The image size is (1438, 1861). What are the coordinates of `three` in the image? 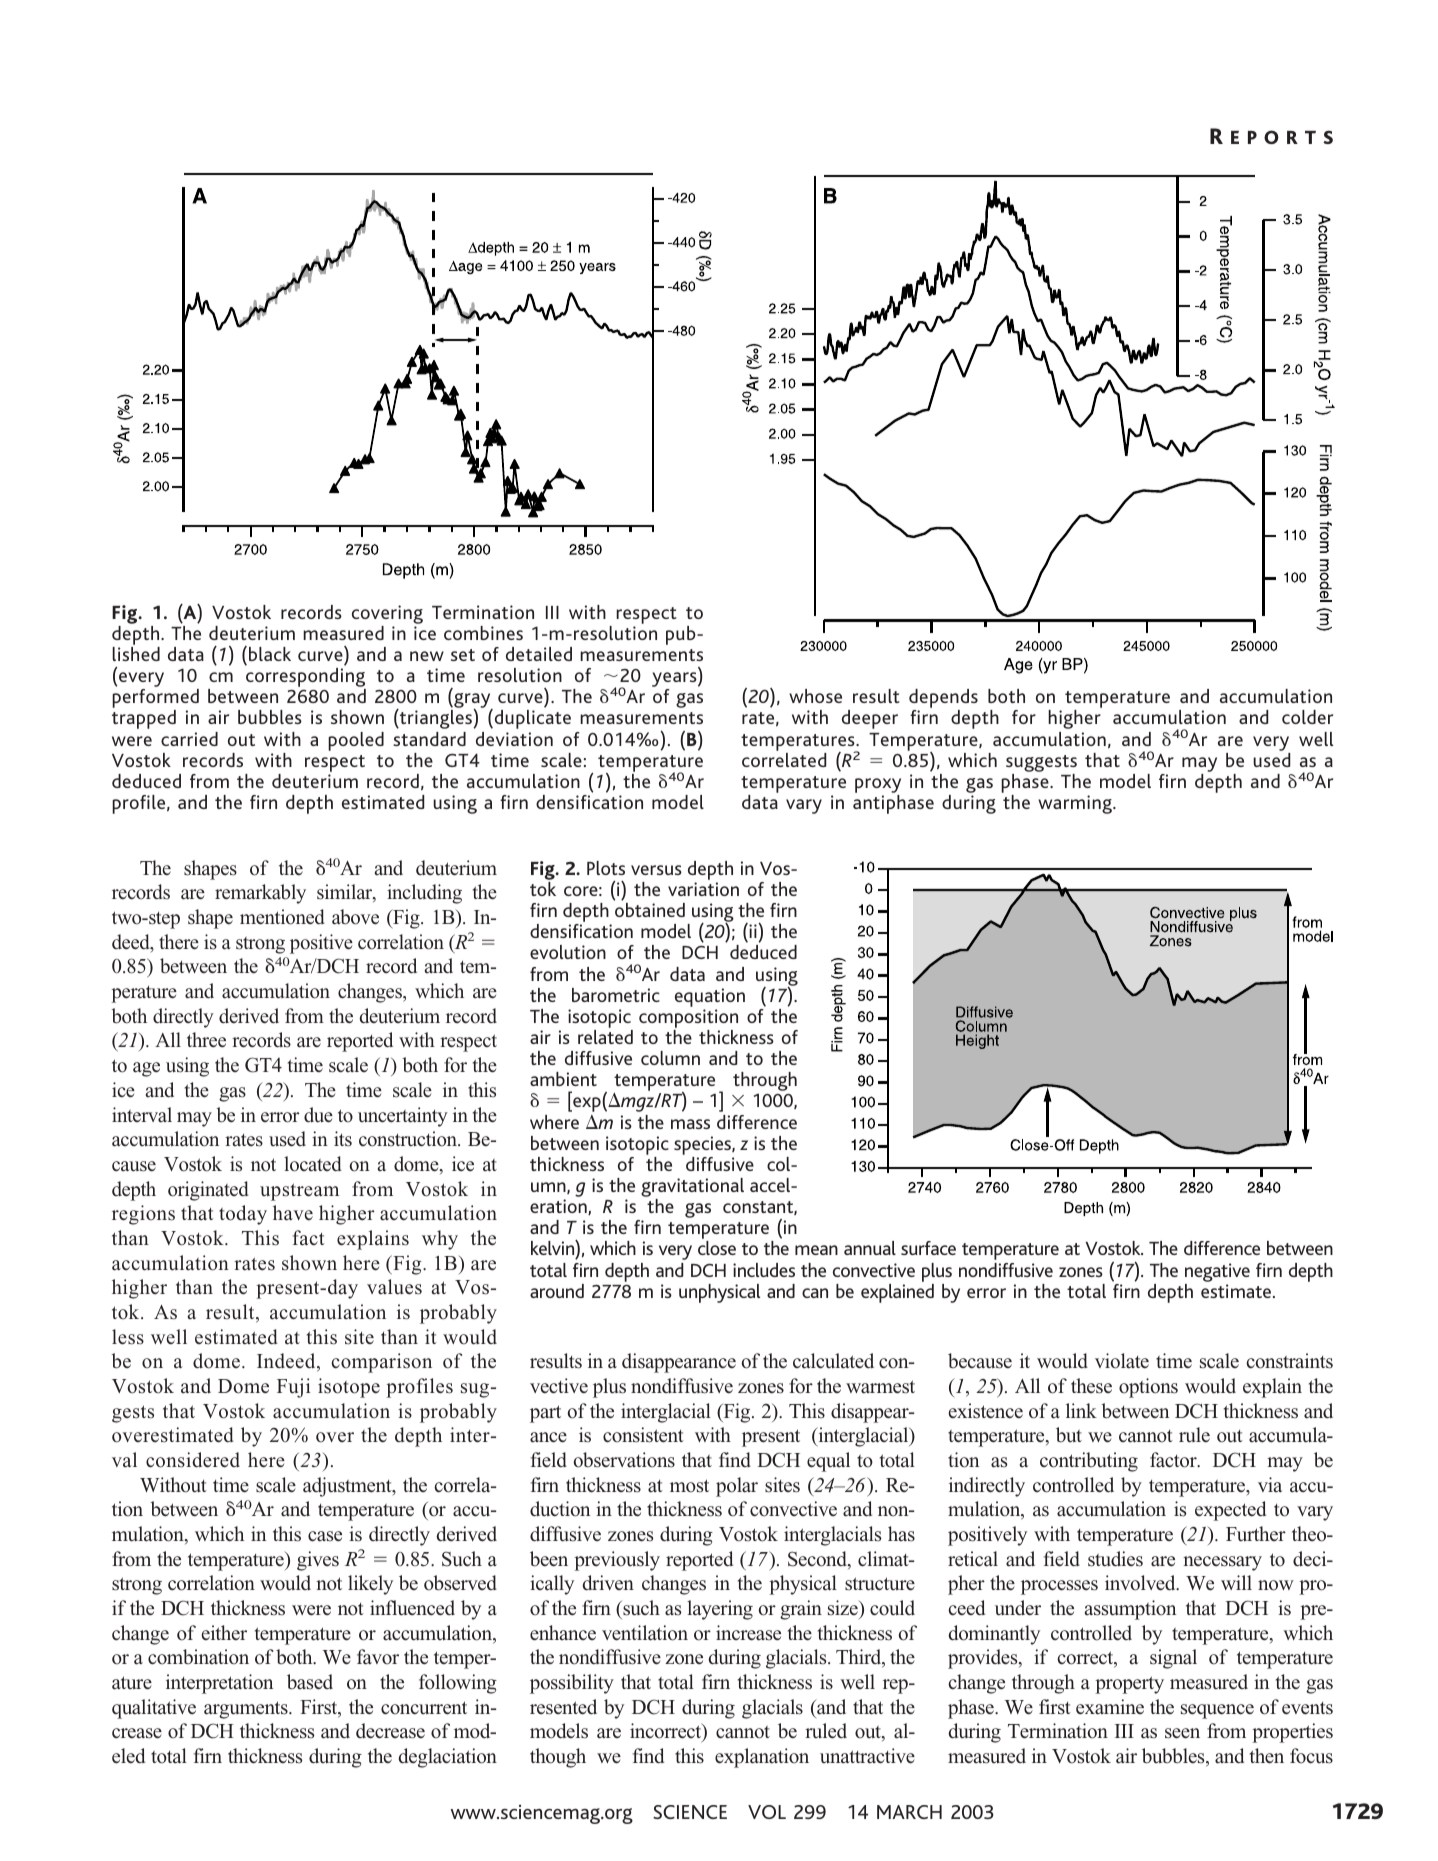 It's located at (206, 1040).
